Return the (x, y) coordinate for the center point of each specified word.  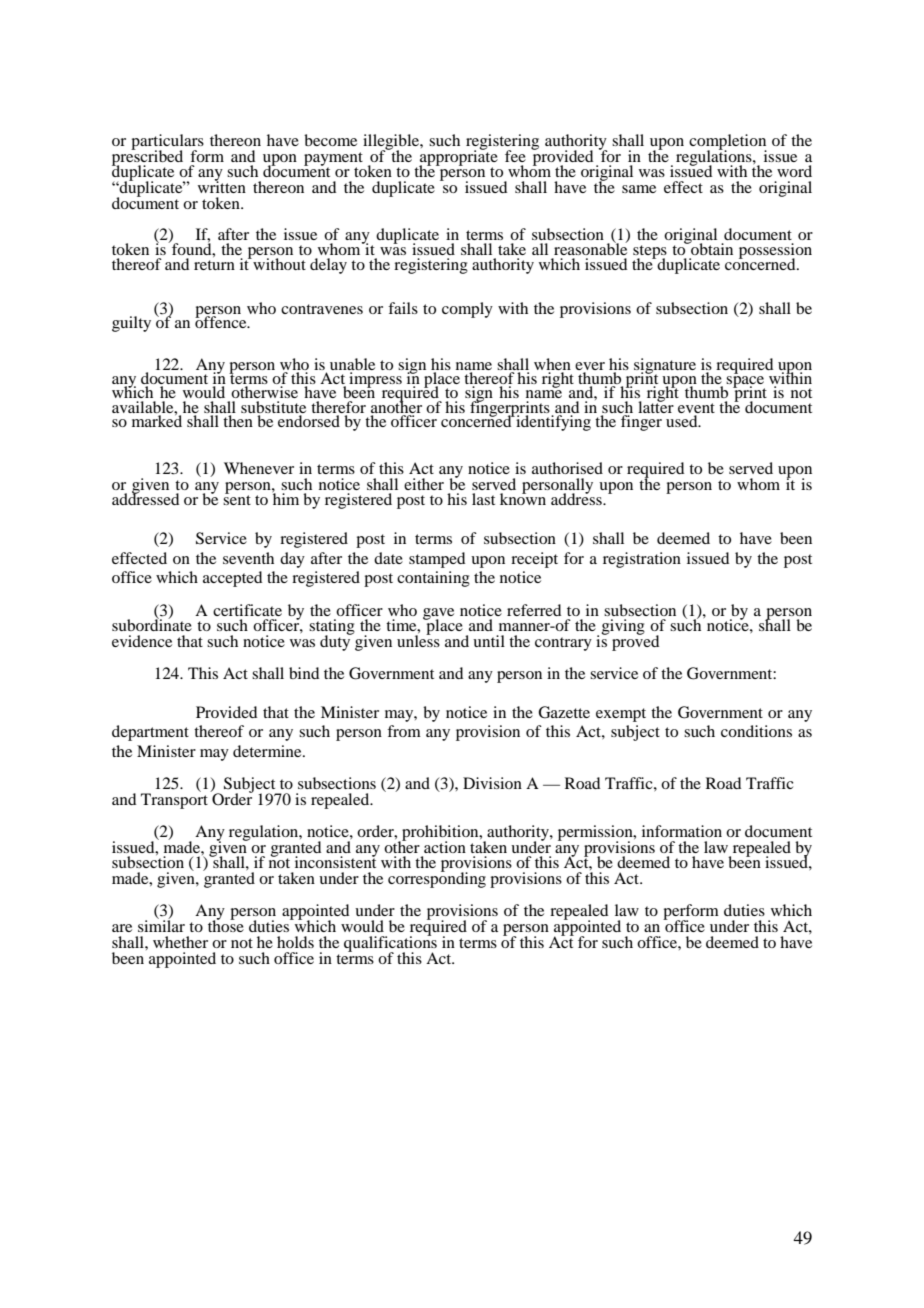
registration (642, 560)
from (404, 731)
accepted (232, 579)
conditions (756, 731)
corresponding (437, 879)
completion (728, 143)
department (150, 733)
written (222, 186)
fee (515, 156)
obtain (711, 248)
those (226, 925)
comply (467, 310)
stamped (437, 560)
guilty (131, 324)
